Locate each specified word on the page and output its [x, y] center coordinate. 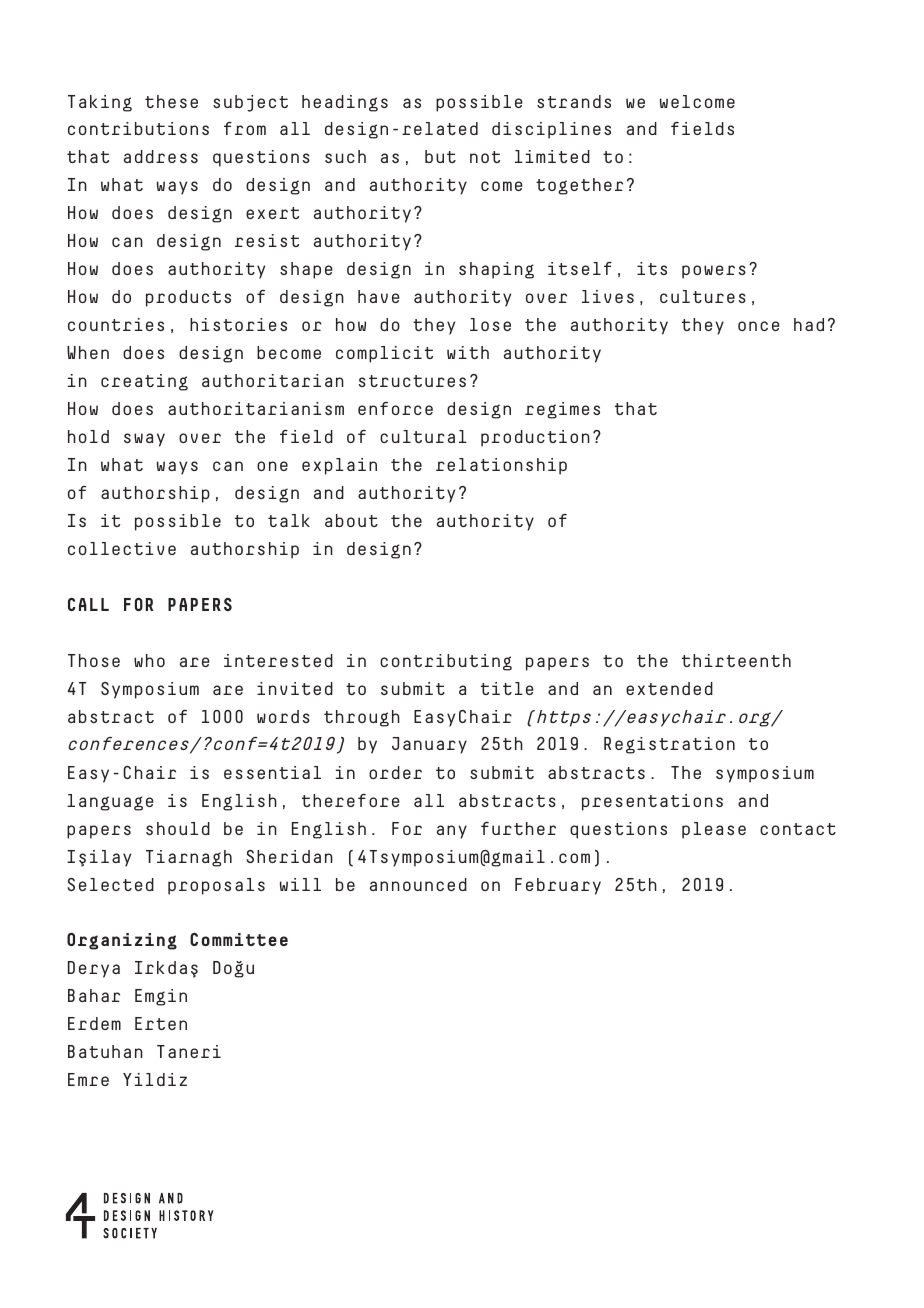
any [452, 832]
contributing [446, 662]
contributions [138, 128]
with [468, 352]
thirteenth [736, 660]
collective [122, 548]
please [714, 830]
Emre [88, 1079]
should [178, 828]
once [759, 326]
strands [574, 101]
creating [144, 382]
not [485, 157]
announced [418, 884]
